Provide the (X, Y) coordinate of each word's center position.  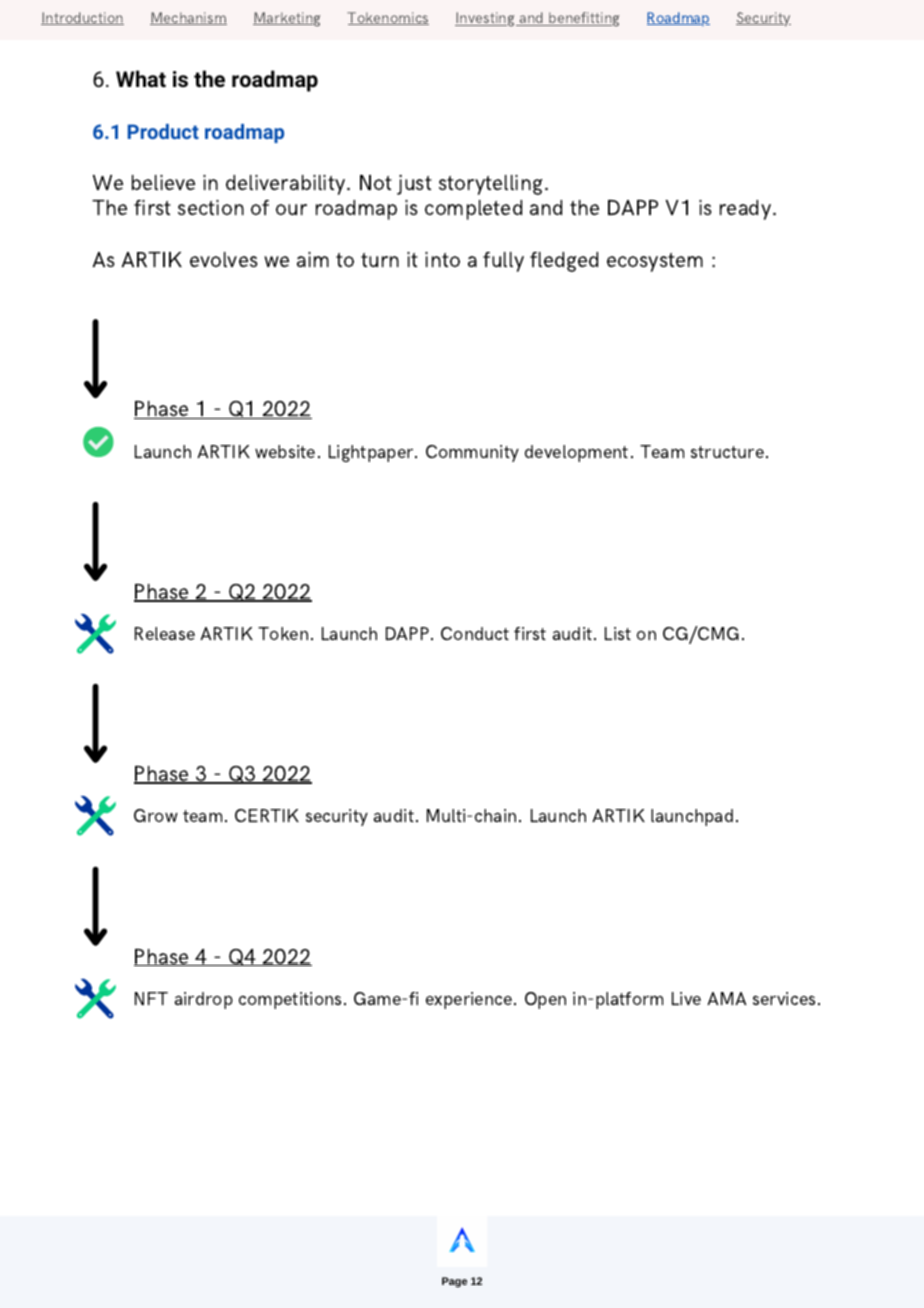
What (141, 78)
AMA (726, 998)
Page (454, 1282)
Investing (486, 19)
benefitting (583, 19)
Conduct (475, 633)
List (618, 633)
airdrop (203, 1000)
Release (165, 633)
